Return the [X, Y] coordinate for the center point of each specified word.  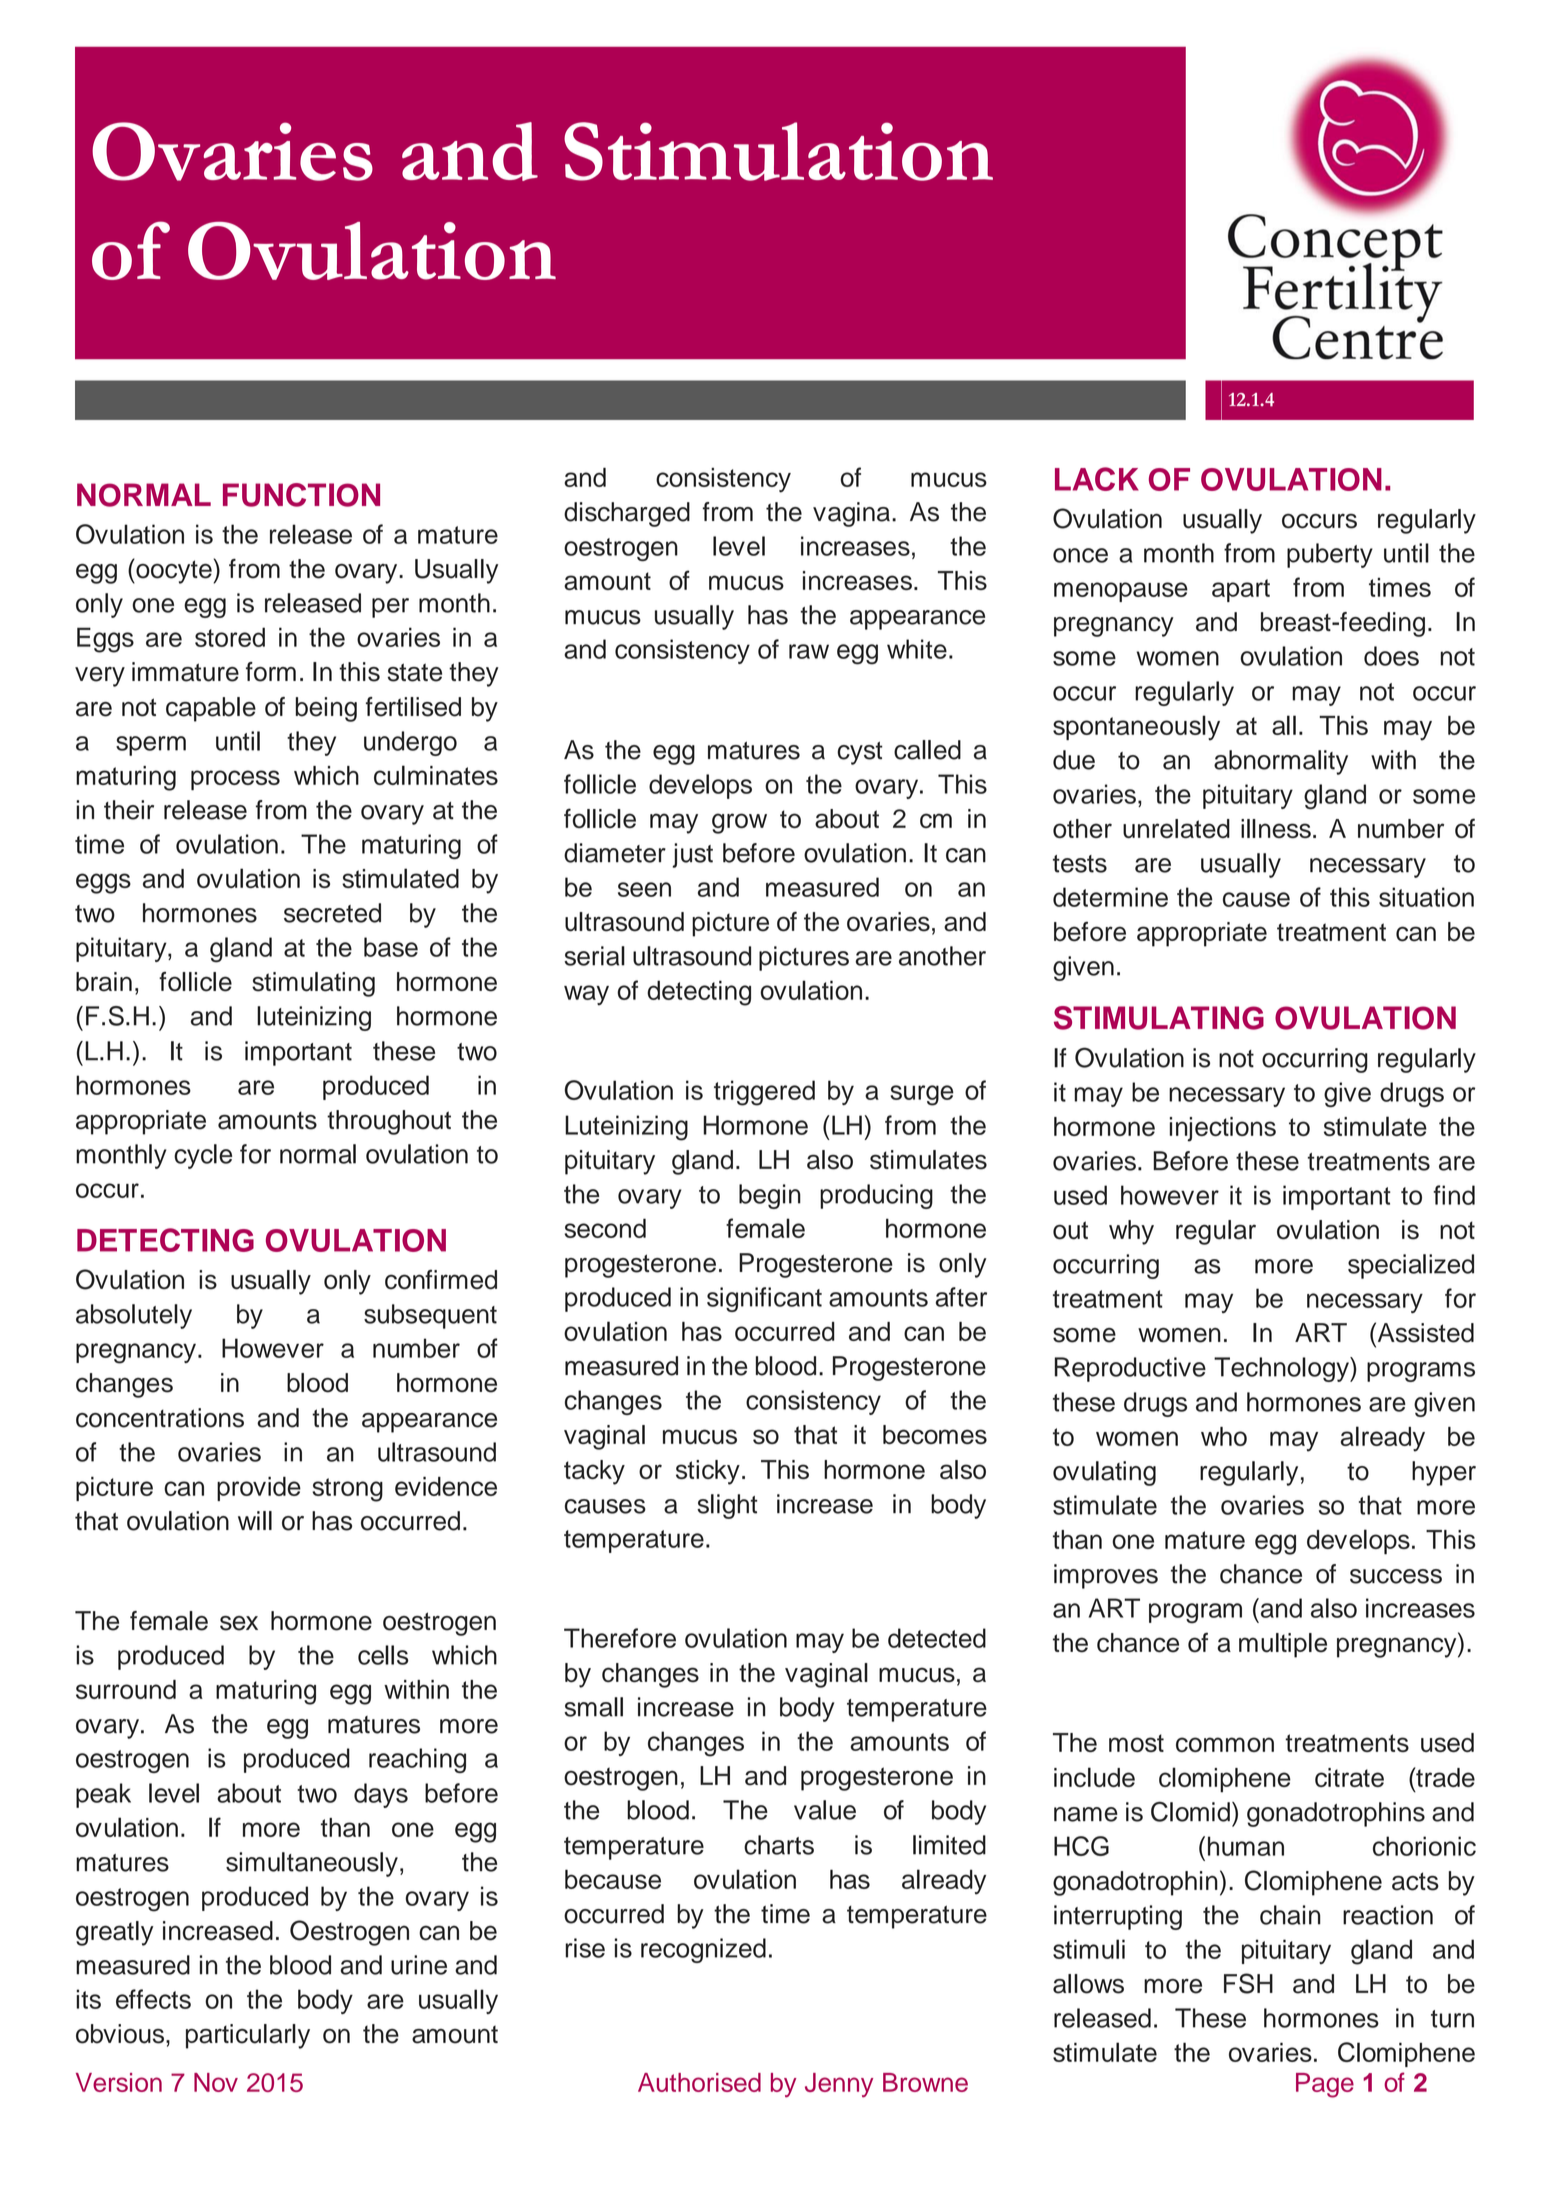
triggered [764, 1093]
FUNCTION [301, 495]
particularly [248, 2036]
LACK [1097, 479]
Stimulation [778, 151]
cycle [203, 1156]
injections [1223, 1129]
